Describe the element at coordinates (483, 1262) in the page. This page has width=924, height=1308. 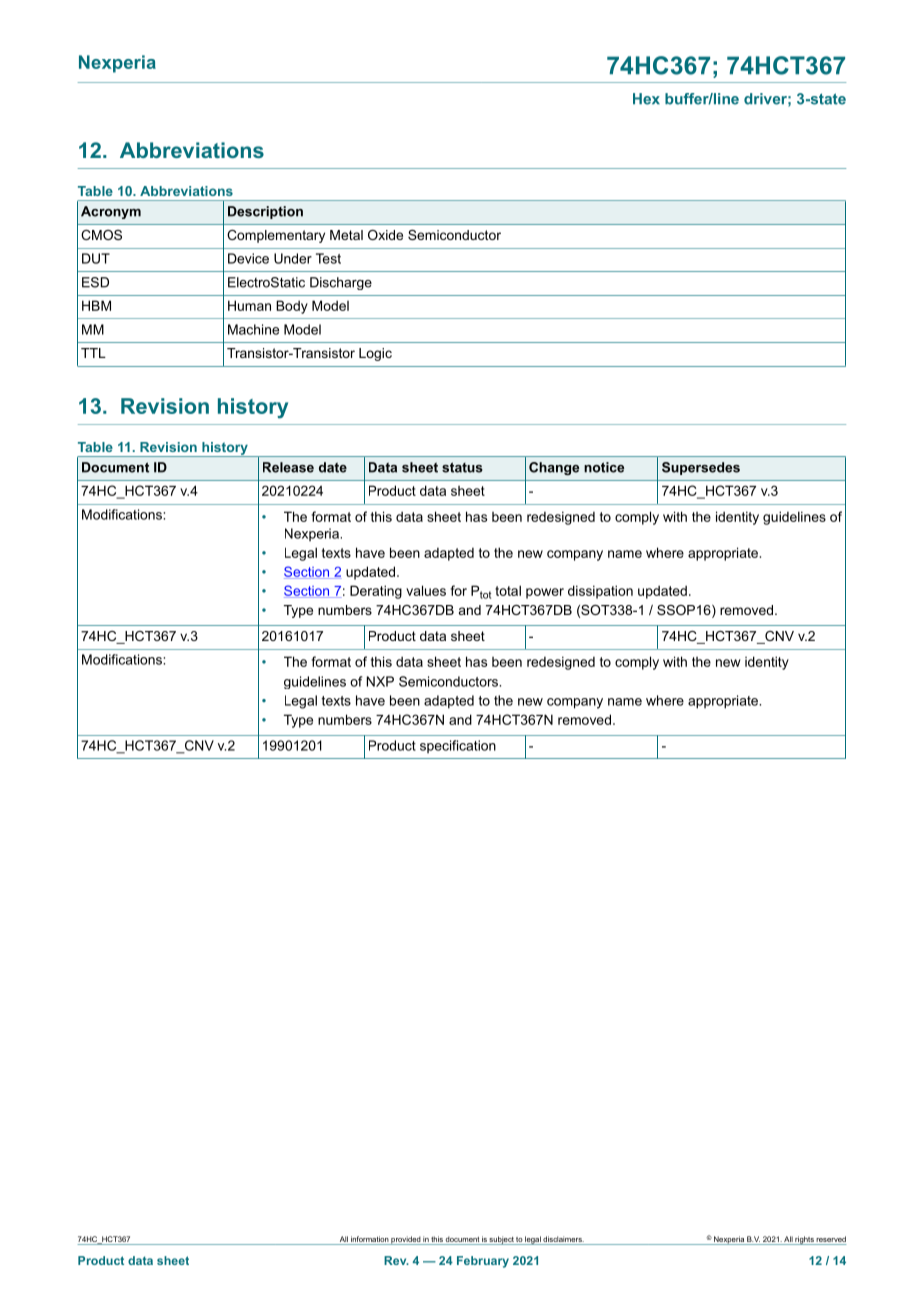
I see `February` at that location.
